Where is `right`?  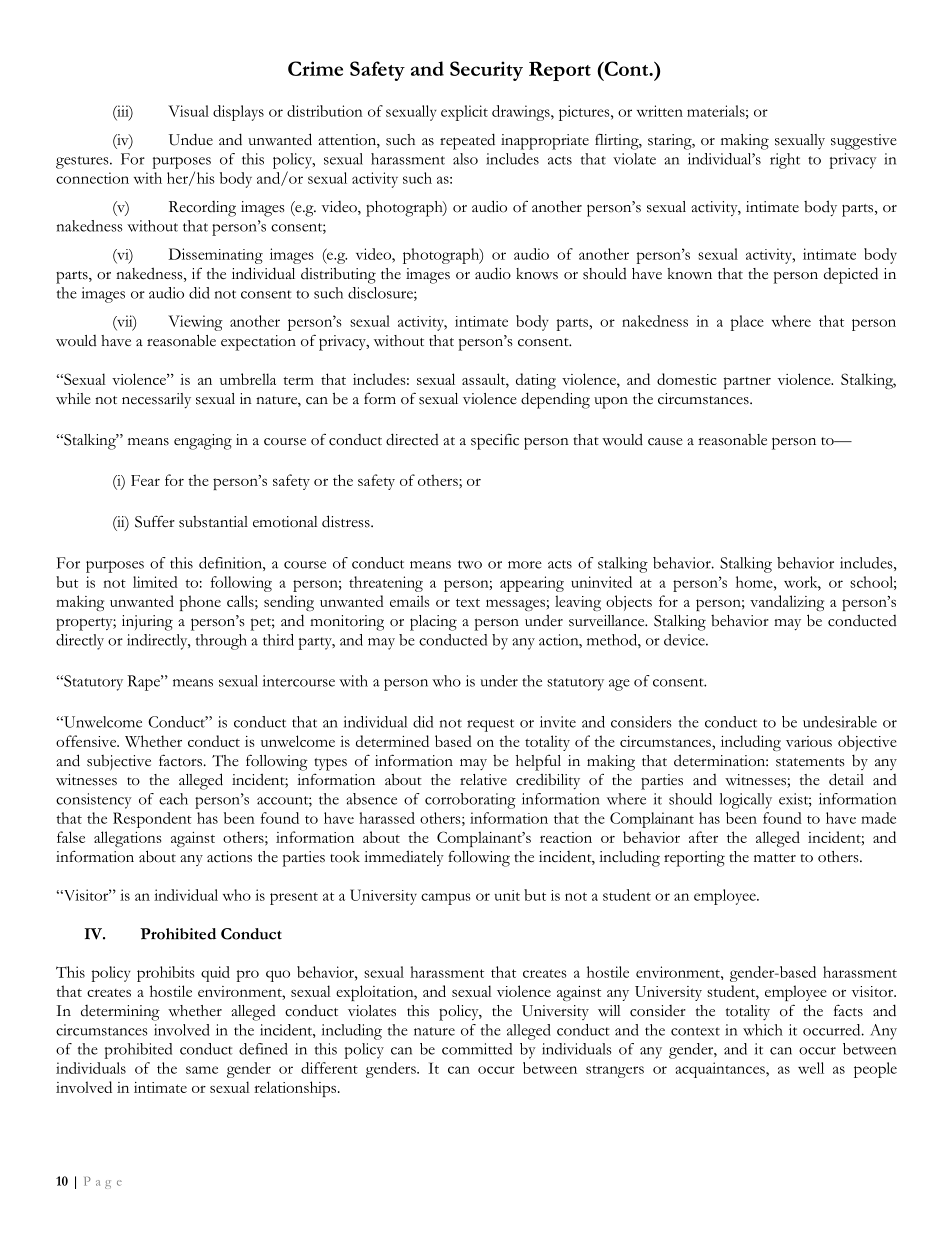 right is located at coordinates (785, 161).
